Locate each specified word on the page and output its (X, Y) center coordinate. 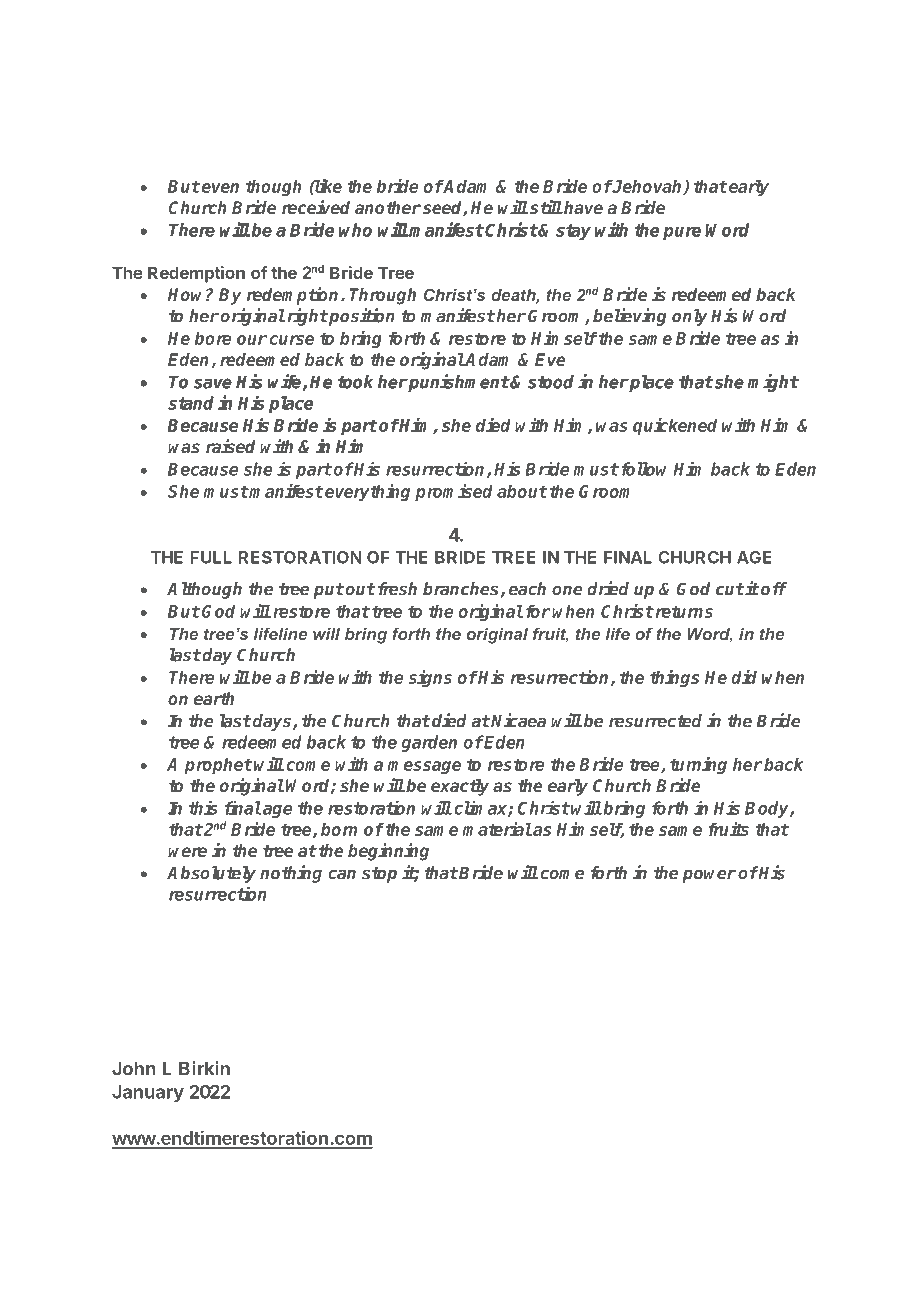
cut (730, 589)
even (220, 188)
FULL (211, 557)
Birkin (204, 1068)
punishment (458, 383)
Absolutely (211, 874)
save (213, 383)
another (388, 207)
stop (379, 875)
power (709, 876)
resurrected (655, 721)
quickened (675, 427)
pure (682, 233)
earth (214, 698)
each (527, 589)
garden (429, 743)
